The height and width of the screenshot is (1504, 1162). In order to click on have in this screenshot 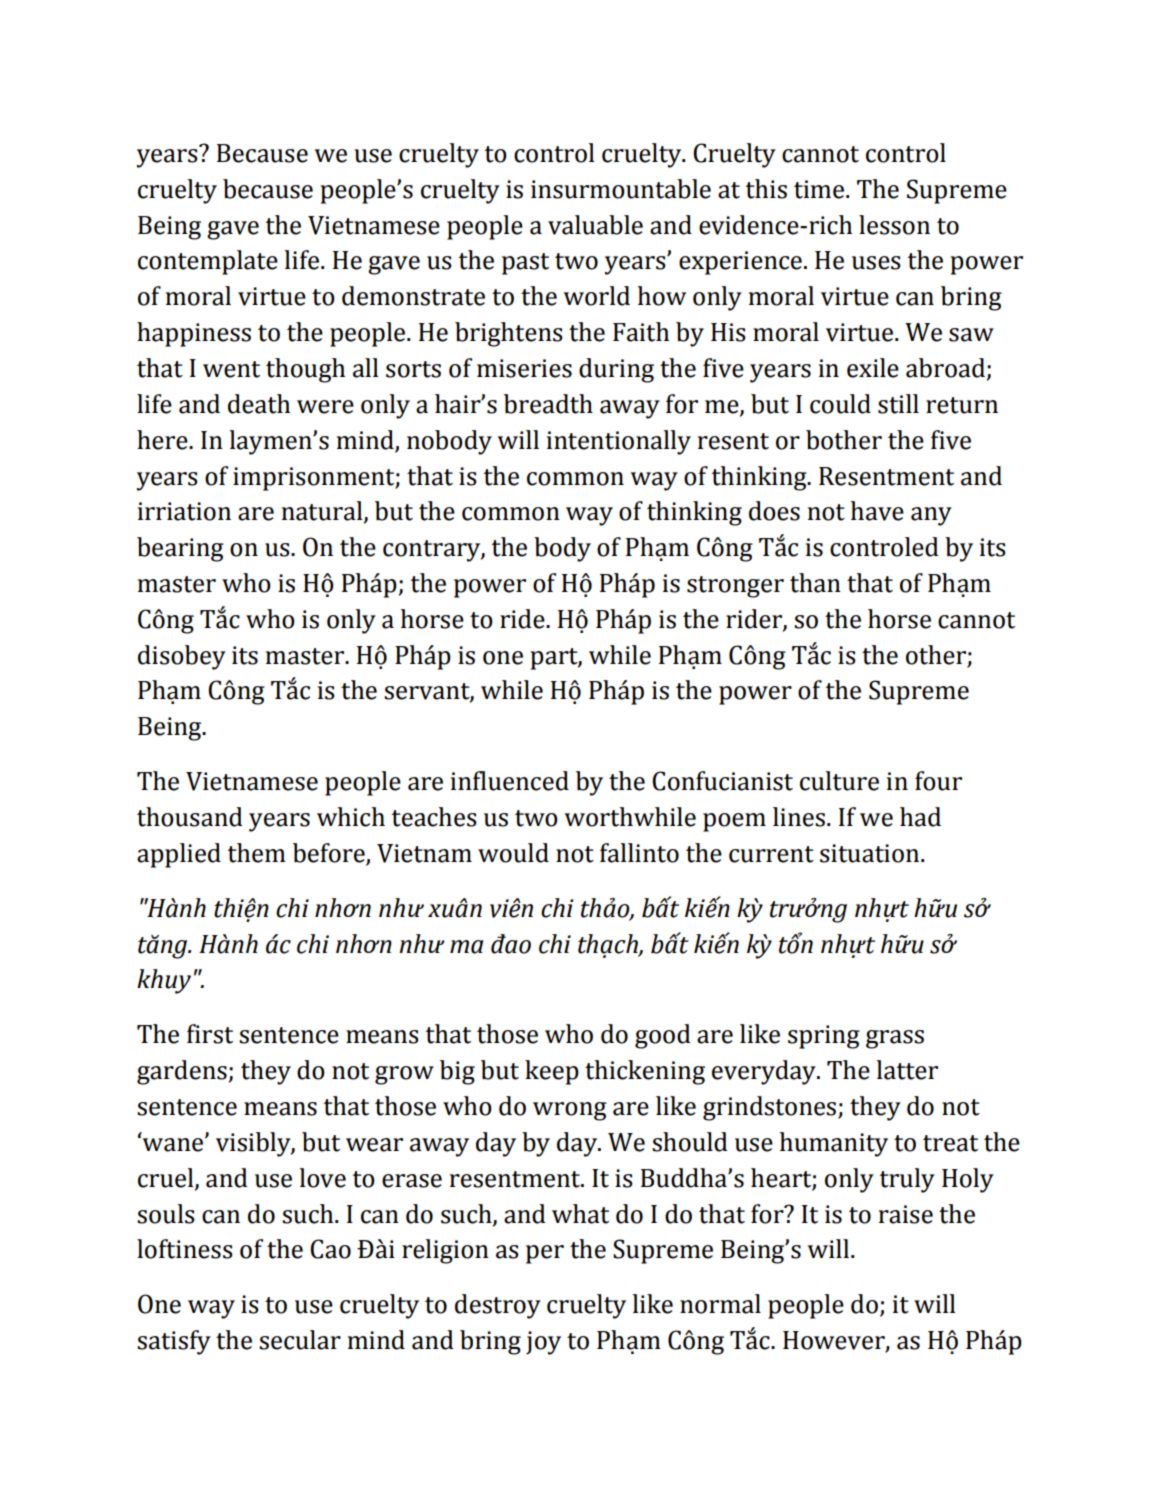, I will do `click(877, 511)`.
